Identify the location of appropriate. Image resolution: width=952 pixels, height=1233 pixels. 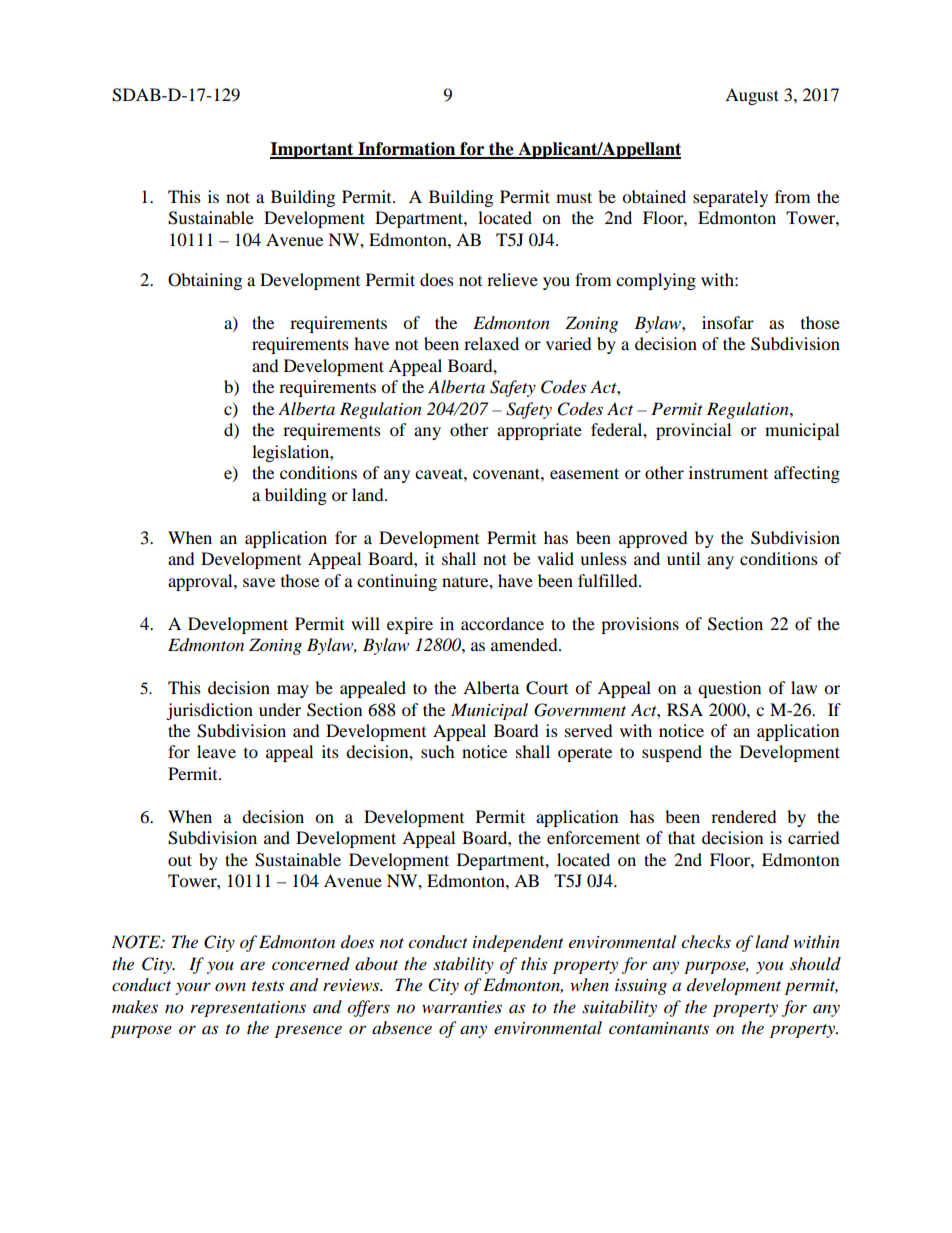
(539, 431).
